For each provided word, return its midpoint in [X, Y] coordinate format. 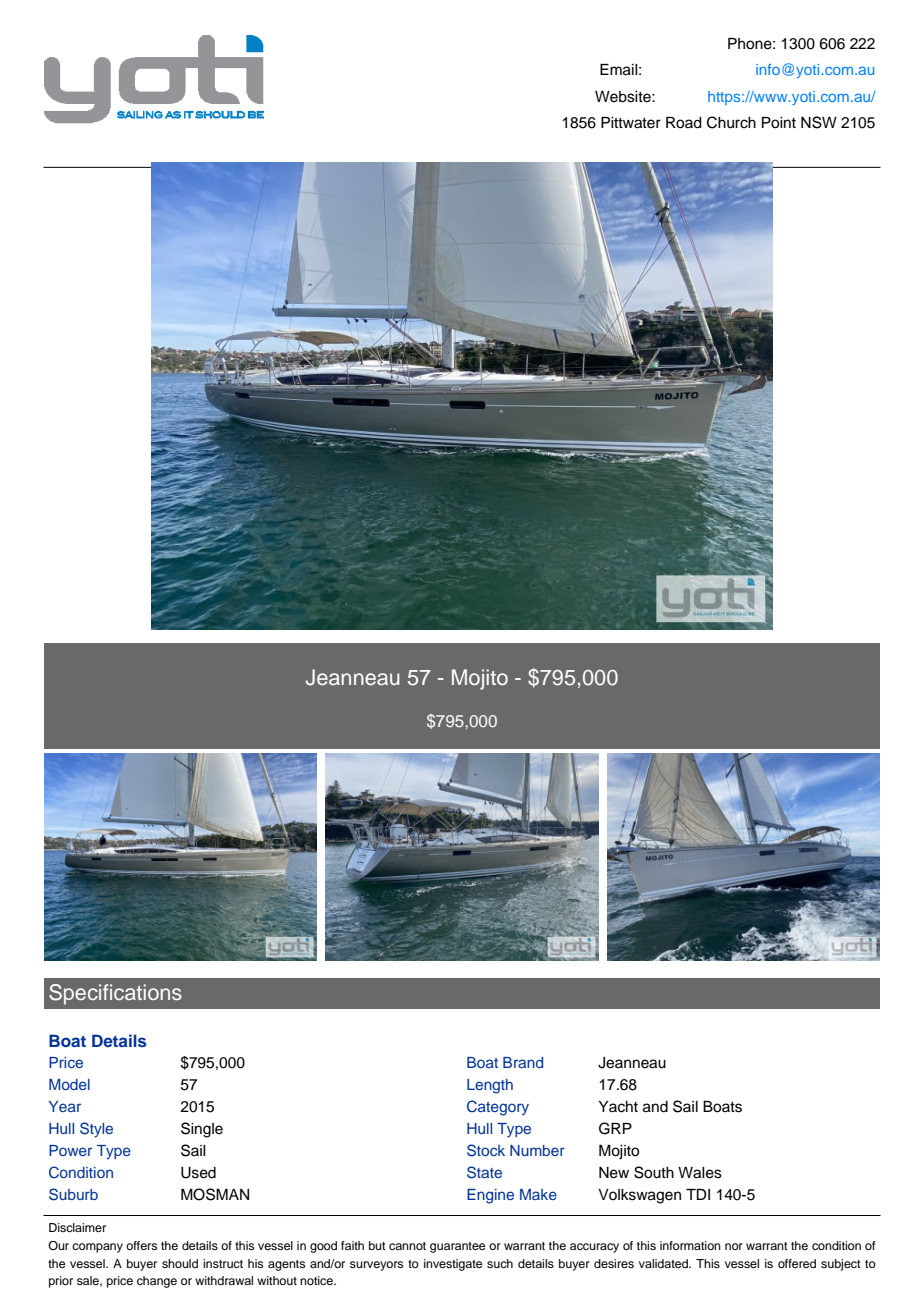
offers [141, 1245]
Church [731, 122]
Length [490, 1086]
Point [779, 123]
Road [684, 123]
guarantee [457, 1247]
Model [69, 1084]
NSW [819, 122]
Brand [523, 1062]
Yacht [618, 1107]
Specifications [115, 994]
